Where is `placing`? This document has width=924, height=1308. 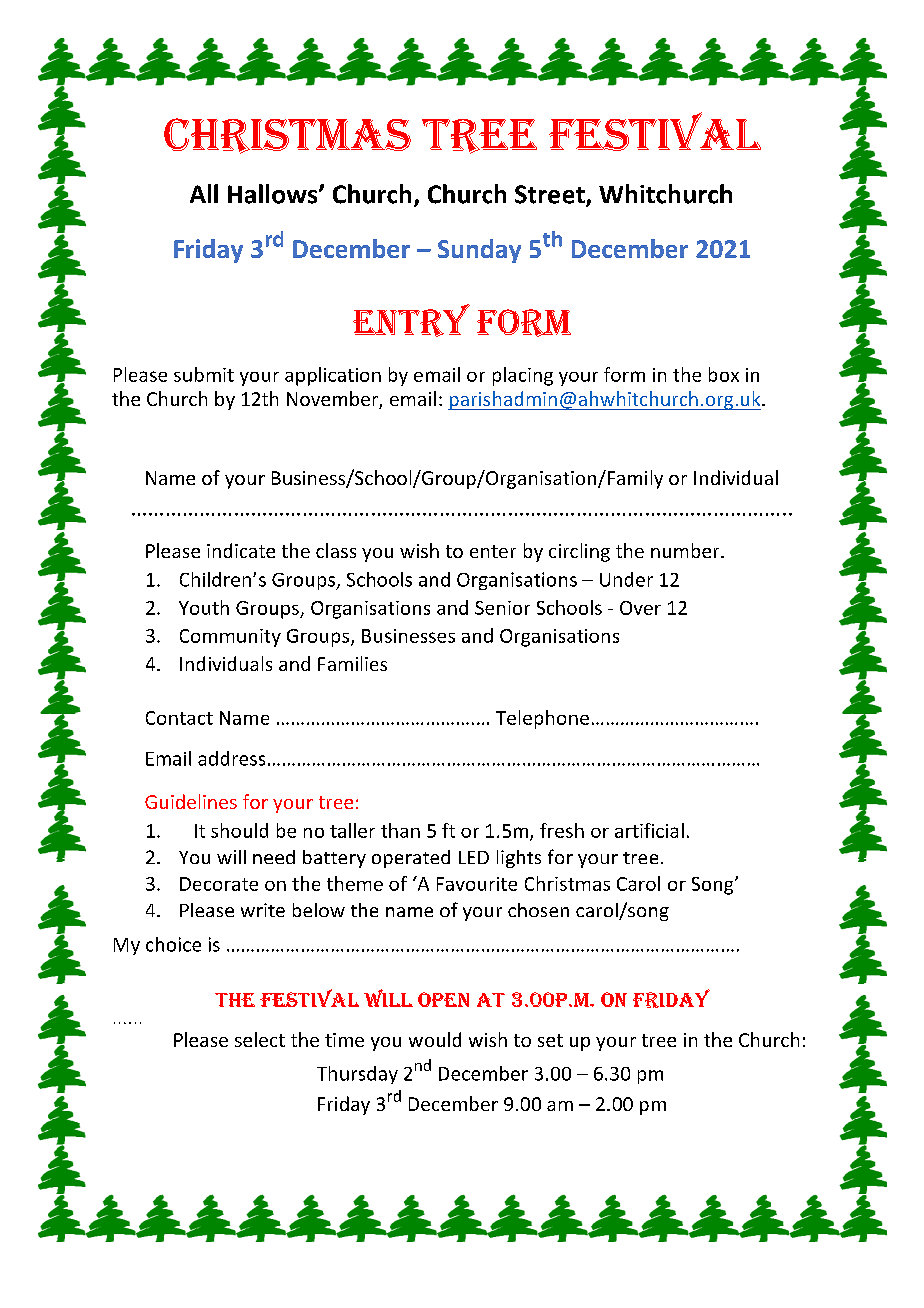 placing is located at coordinates (523, 376).
